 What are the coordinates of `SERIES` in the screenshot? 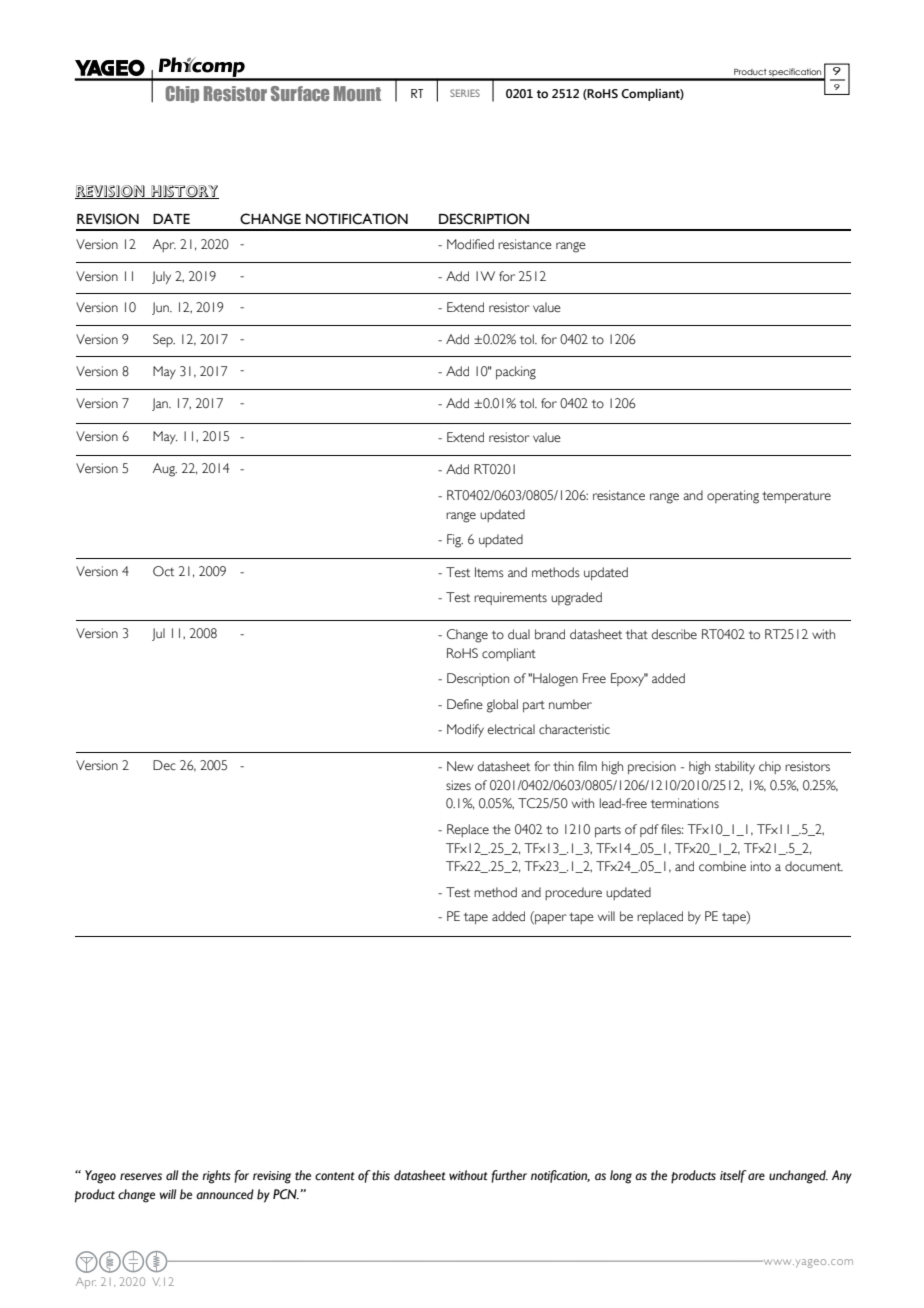 It's located at (465, 93).
